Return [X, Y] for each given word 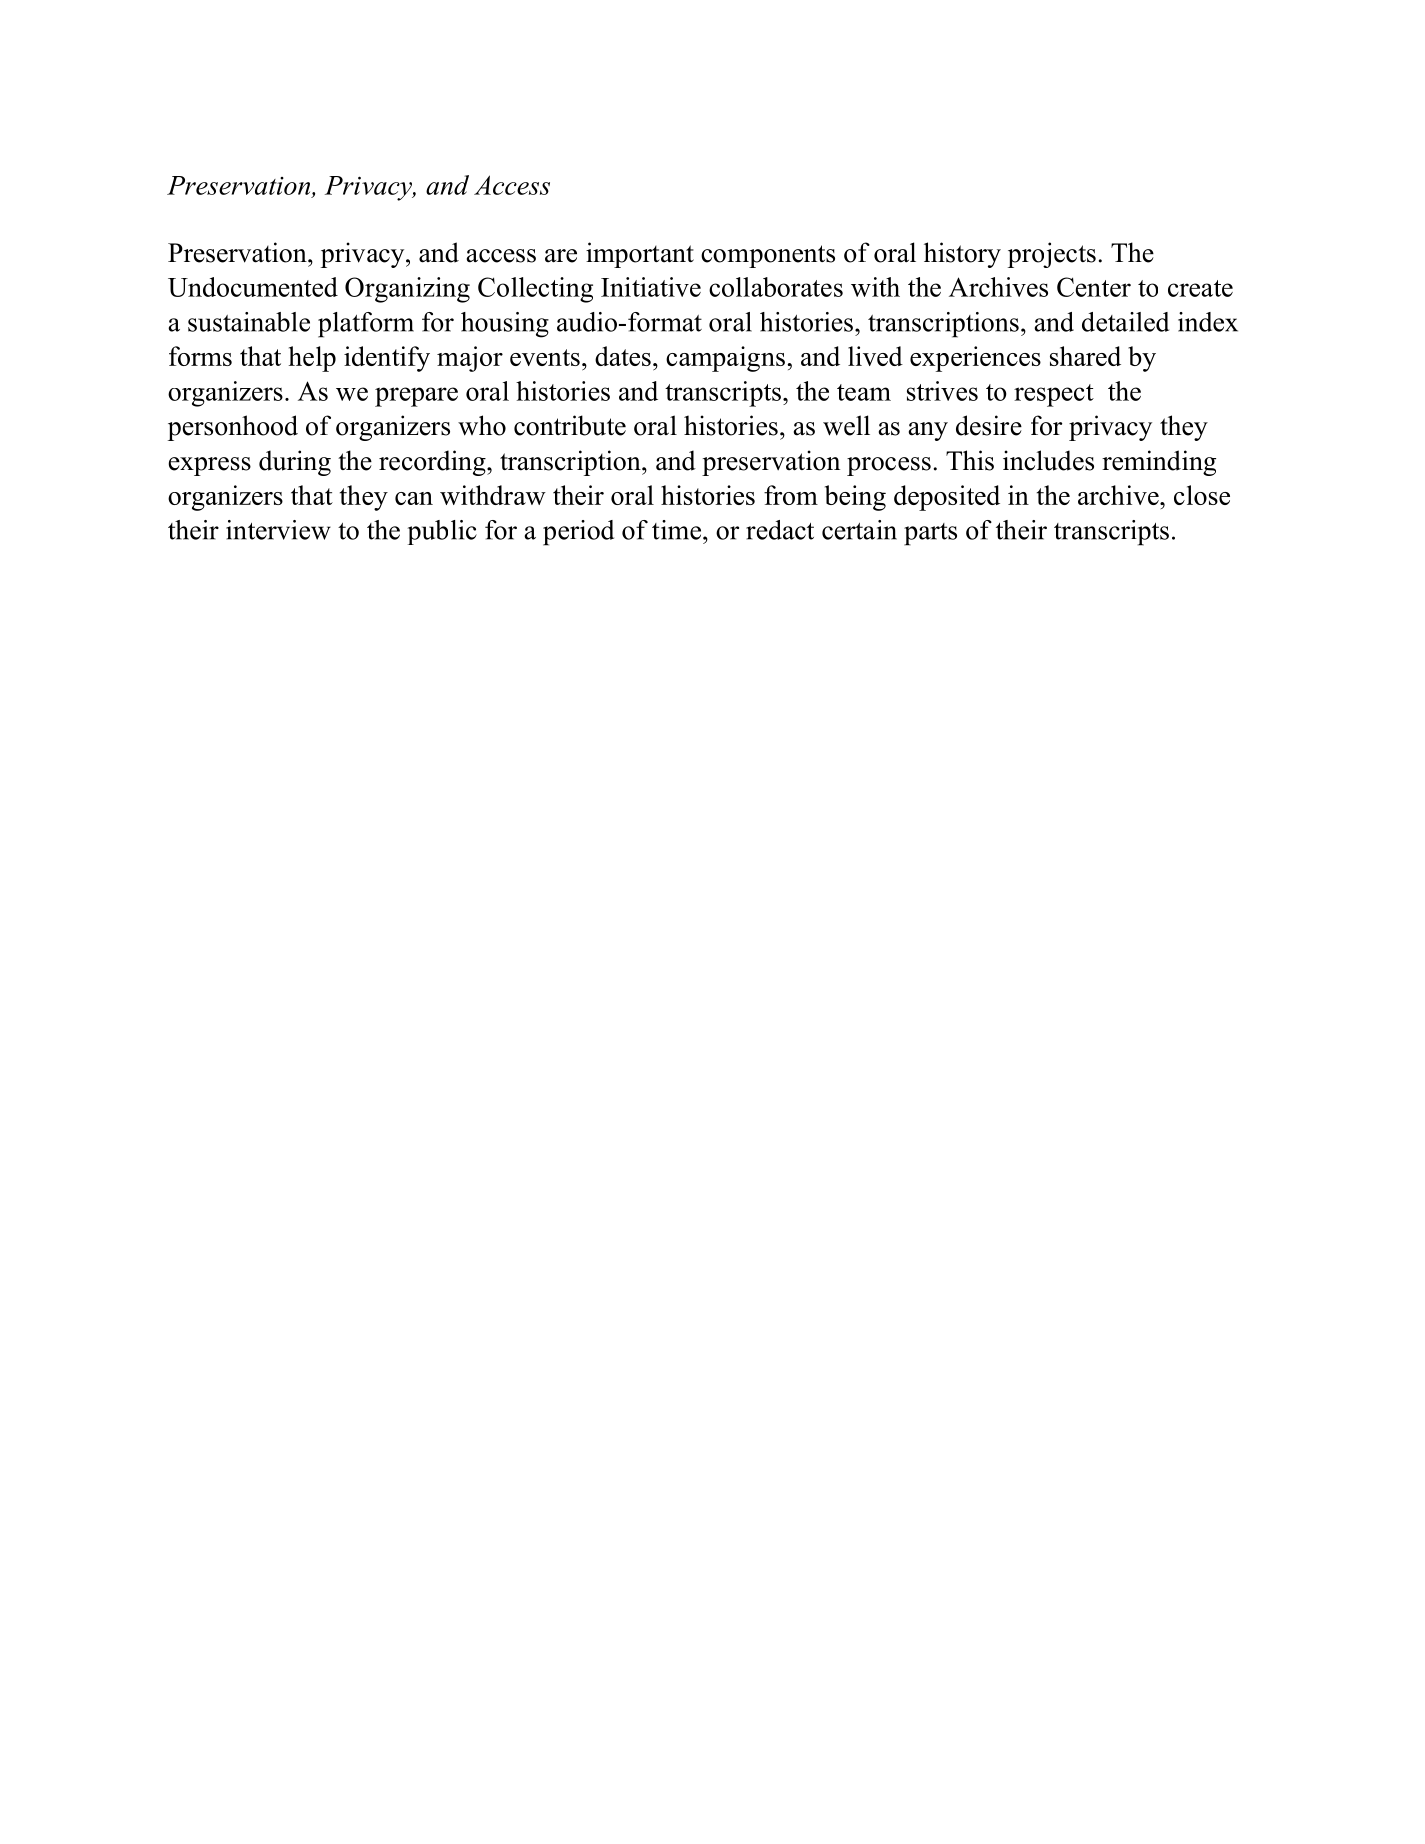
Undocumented [253, 287]
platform [366, 325]
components [768, 256]
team [864, 392]
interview [278, 530]
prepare [416, 397]
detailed [1125, 322]
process [889, 466]
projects [1052, 255]
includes [1048, 460]
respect [1054, 395]
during [295, 463]
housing [505, 325]
